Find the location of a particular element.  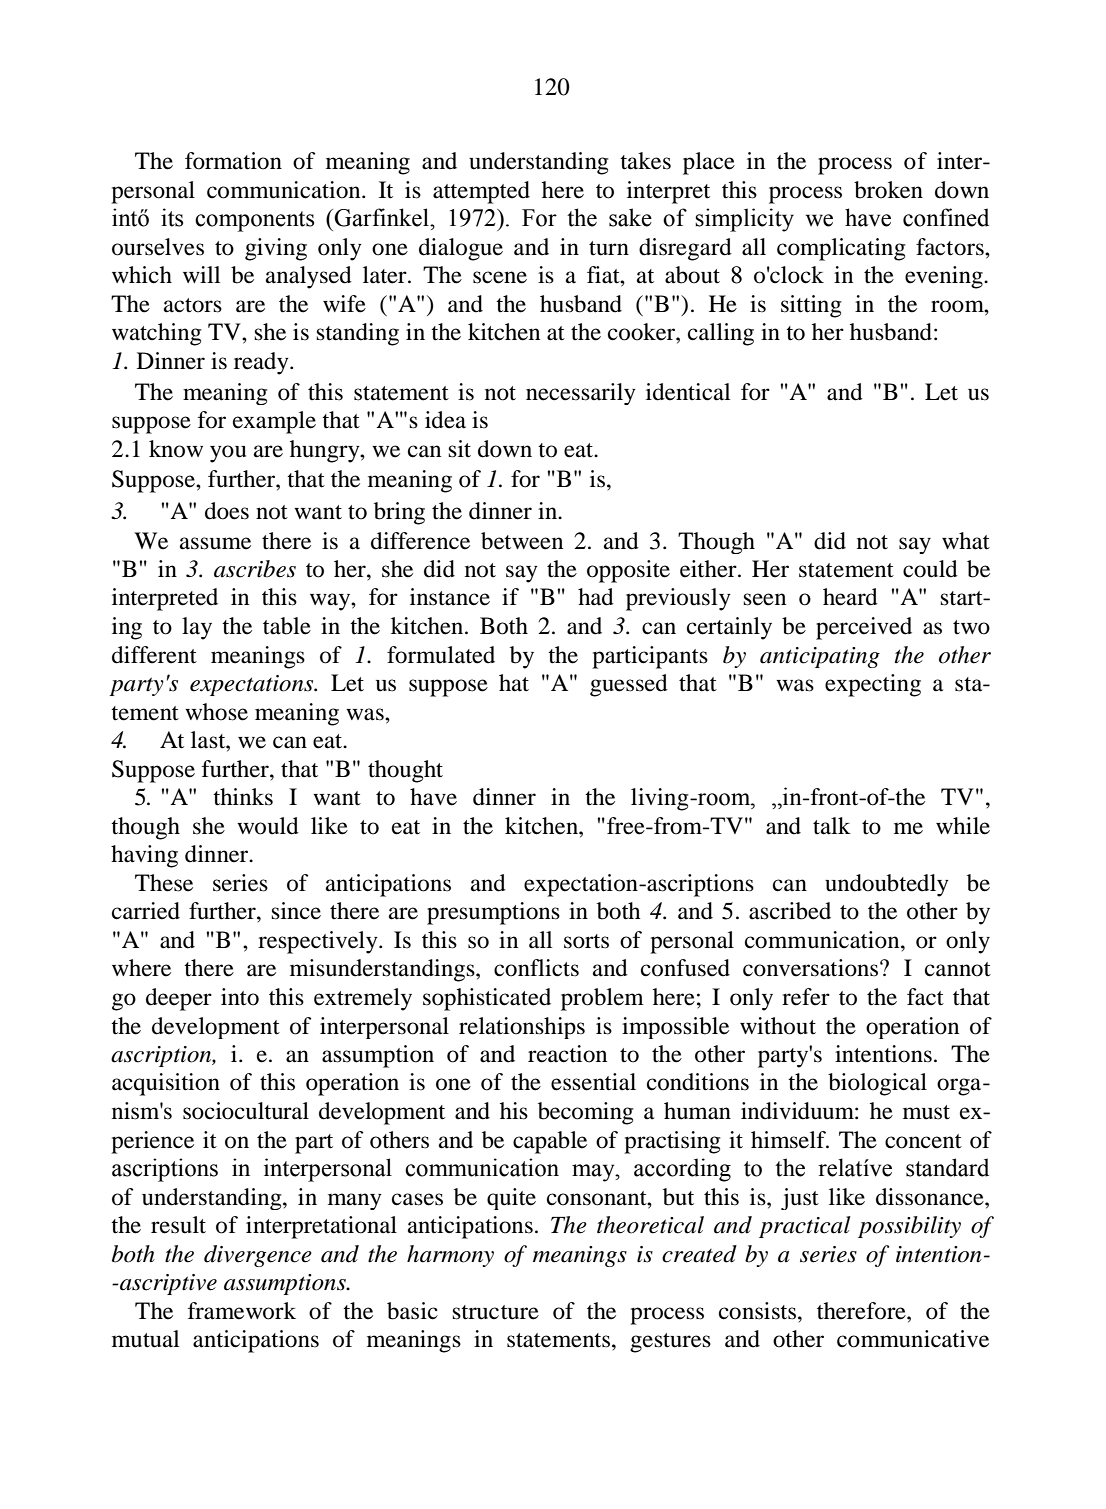

framework is located at coordinates (242, 1311).
